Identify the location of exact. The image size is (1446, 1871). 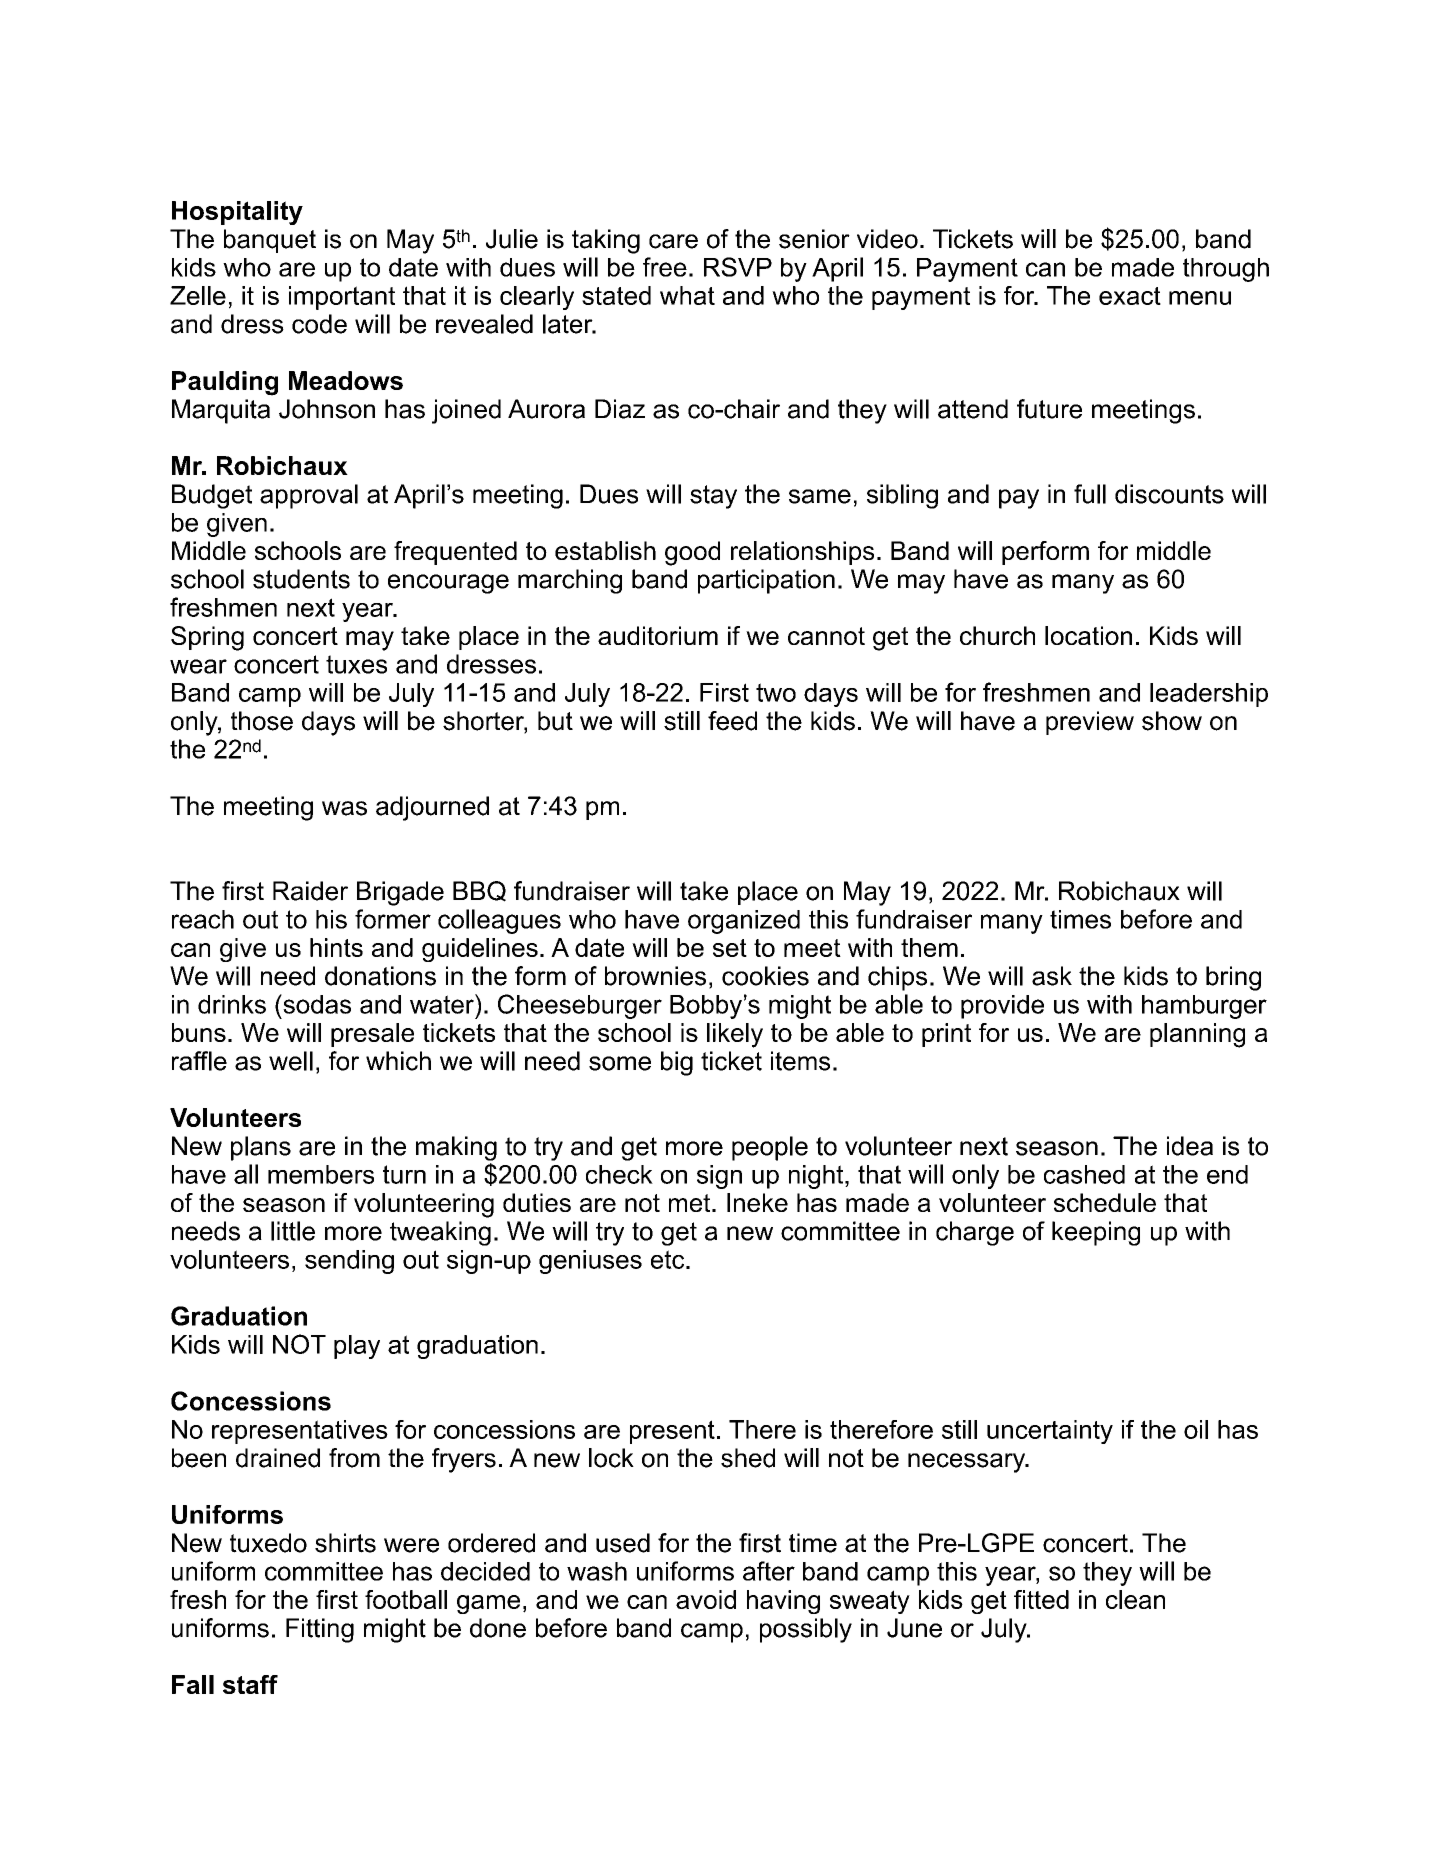
(1130, 296).
